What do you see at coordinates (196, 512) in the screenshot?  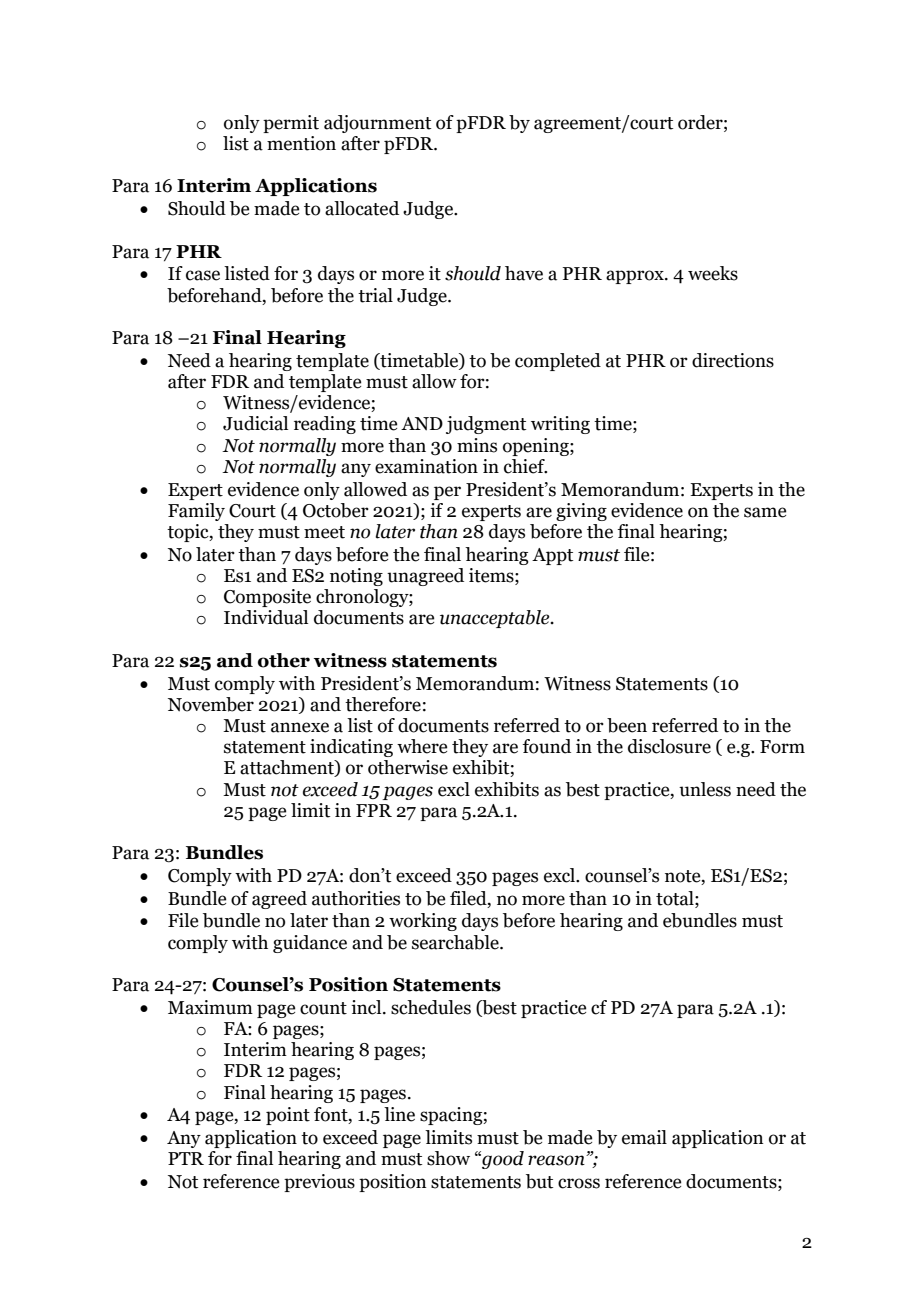 I see `Family` at bounding box center [196, 512].
